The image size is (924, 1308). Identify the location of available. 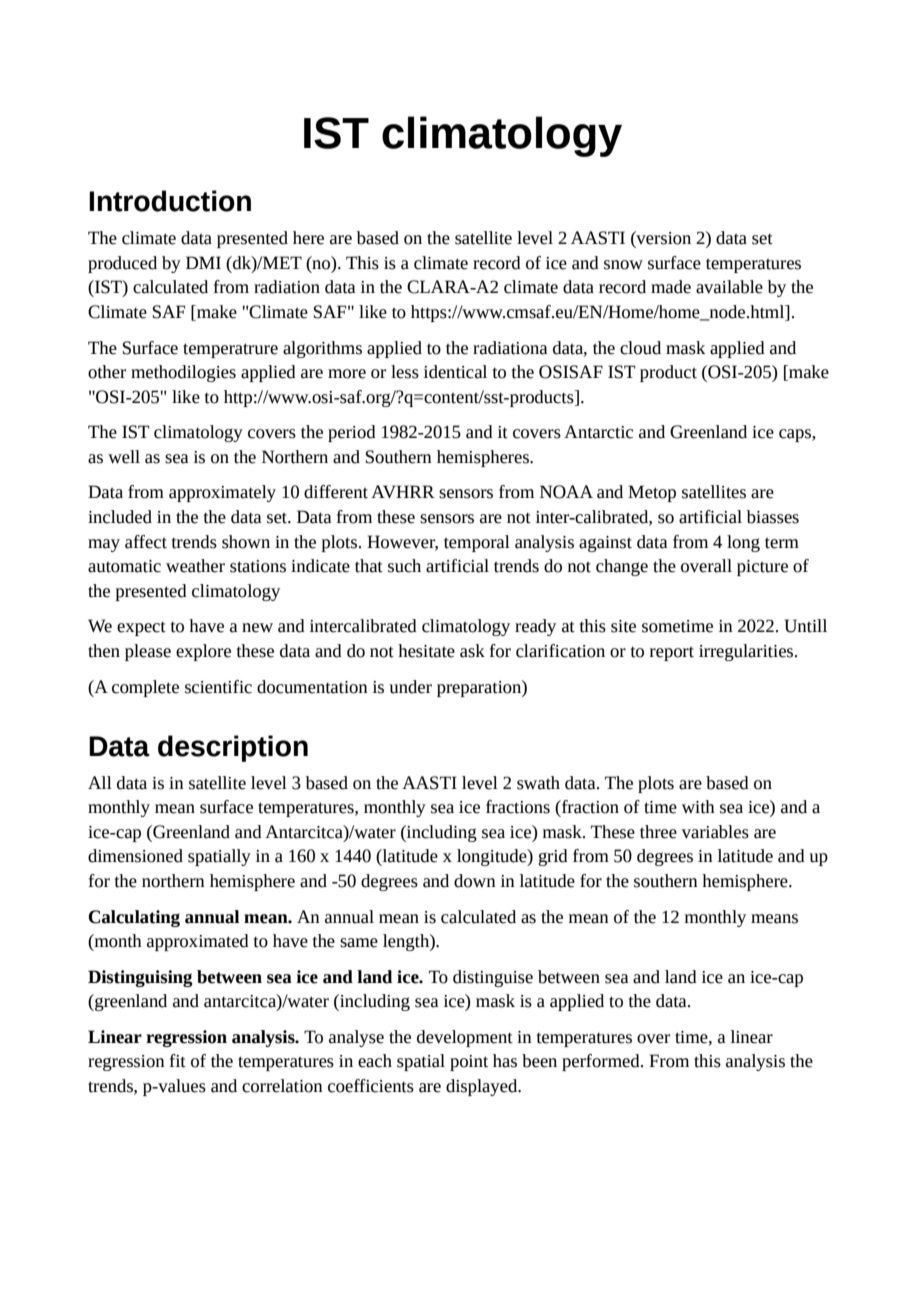
(729, 287).
